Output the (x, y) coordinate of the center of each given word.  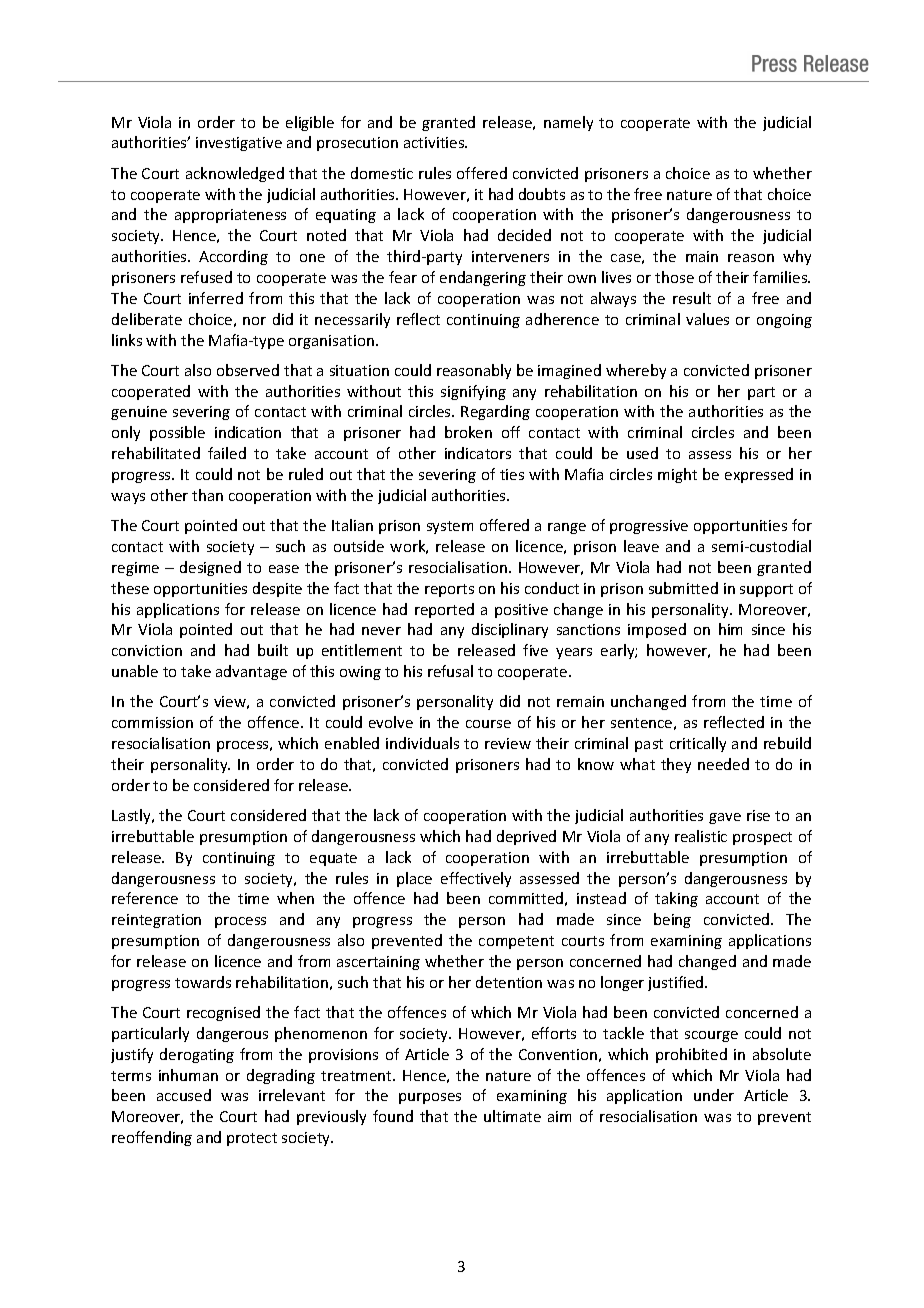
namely (568, 123)
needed (723, 764)
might (677, 475)
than (207, 495)
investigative (239, 144)
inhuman (188, 1075)
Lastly (132, 816)
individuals (422, 743)
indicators (478, 453)
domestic (382, 173)
